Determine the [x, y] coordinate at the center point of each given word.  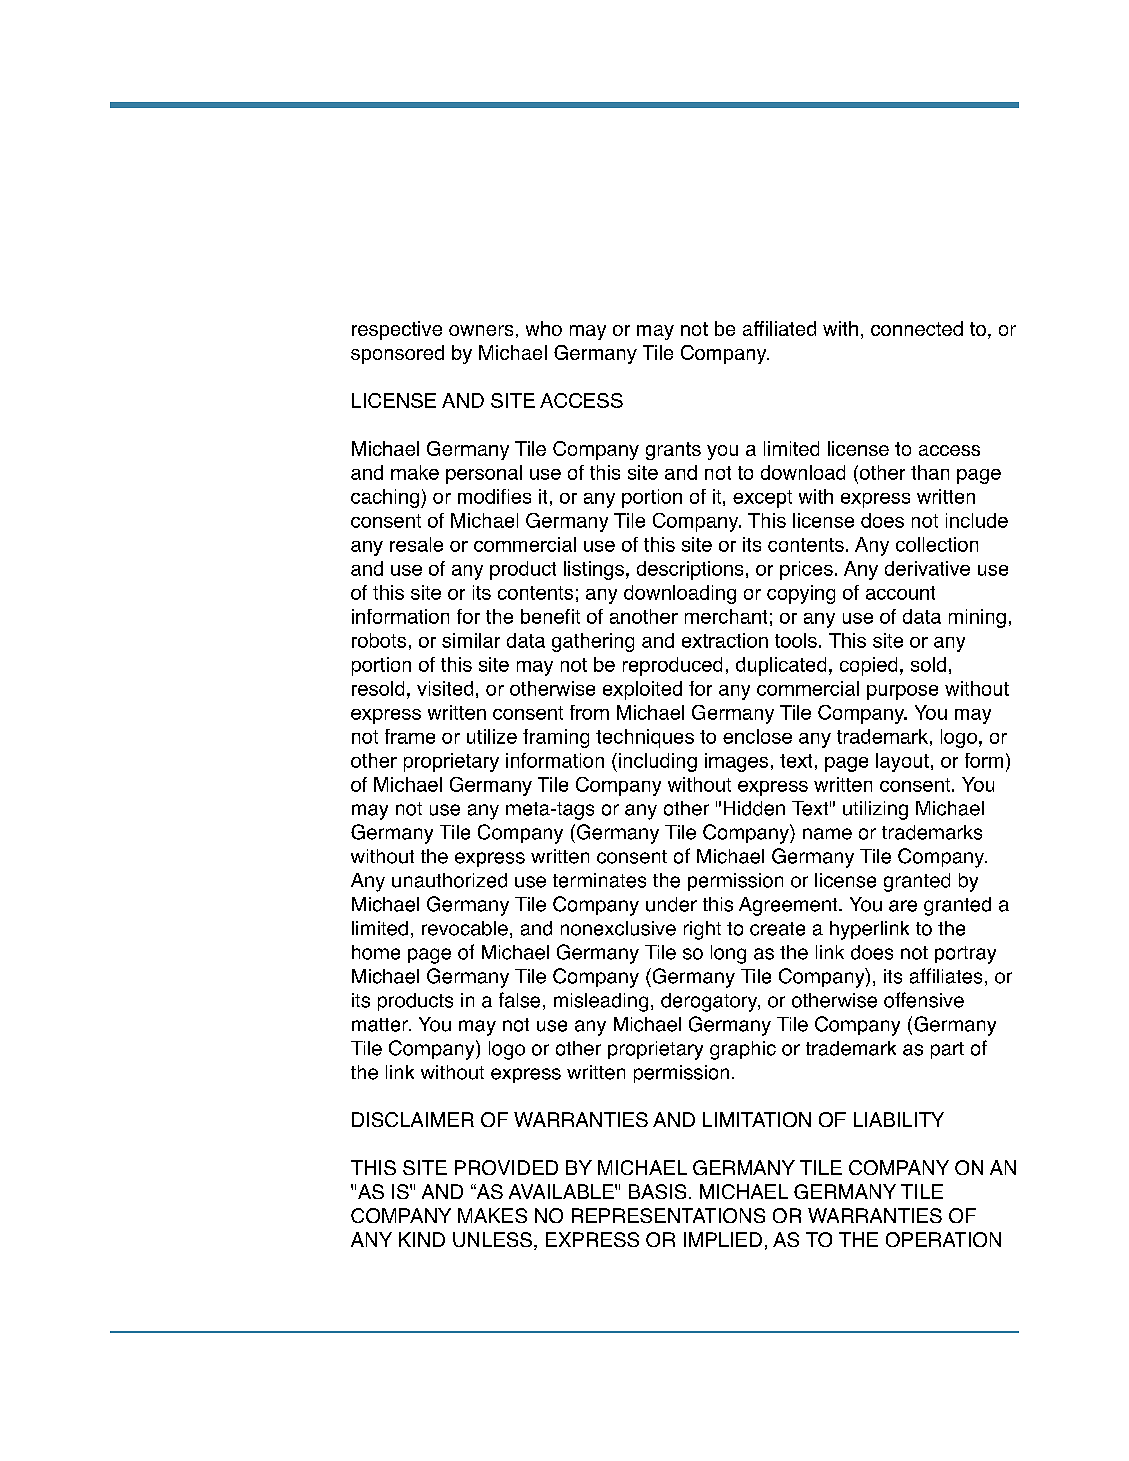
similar [471, 640]
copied [868, 666]
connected [917, 328]
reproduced [672, 666]
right [702, 930]
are [903, 906]
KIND [422, 1239]
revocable [465, 928]
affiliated [779, 328]
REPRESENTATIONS [668, 1215]
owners [481, 330]
